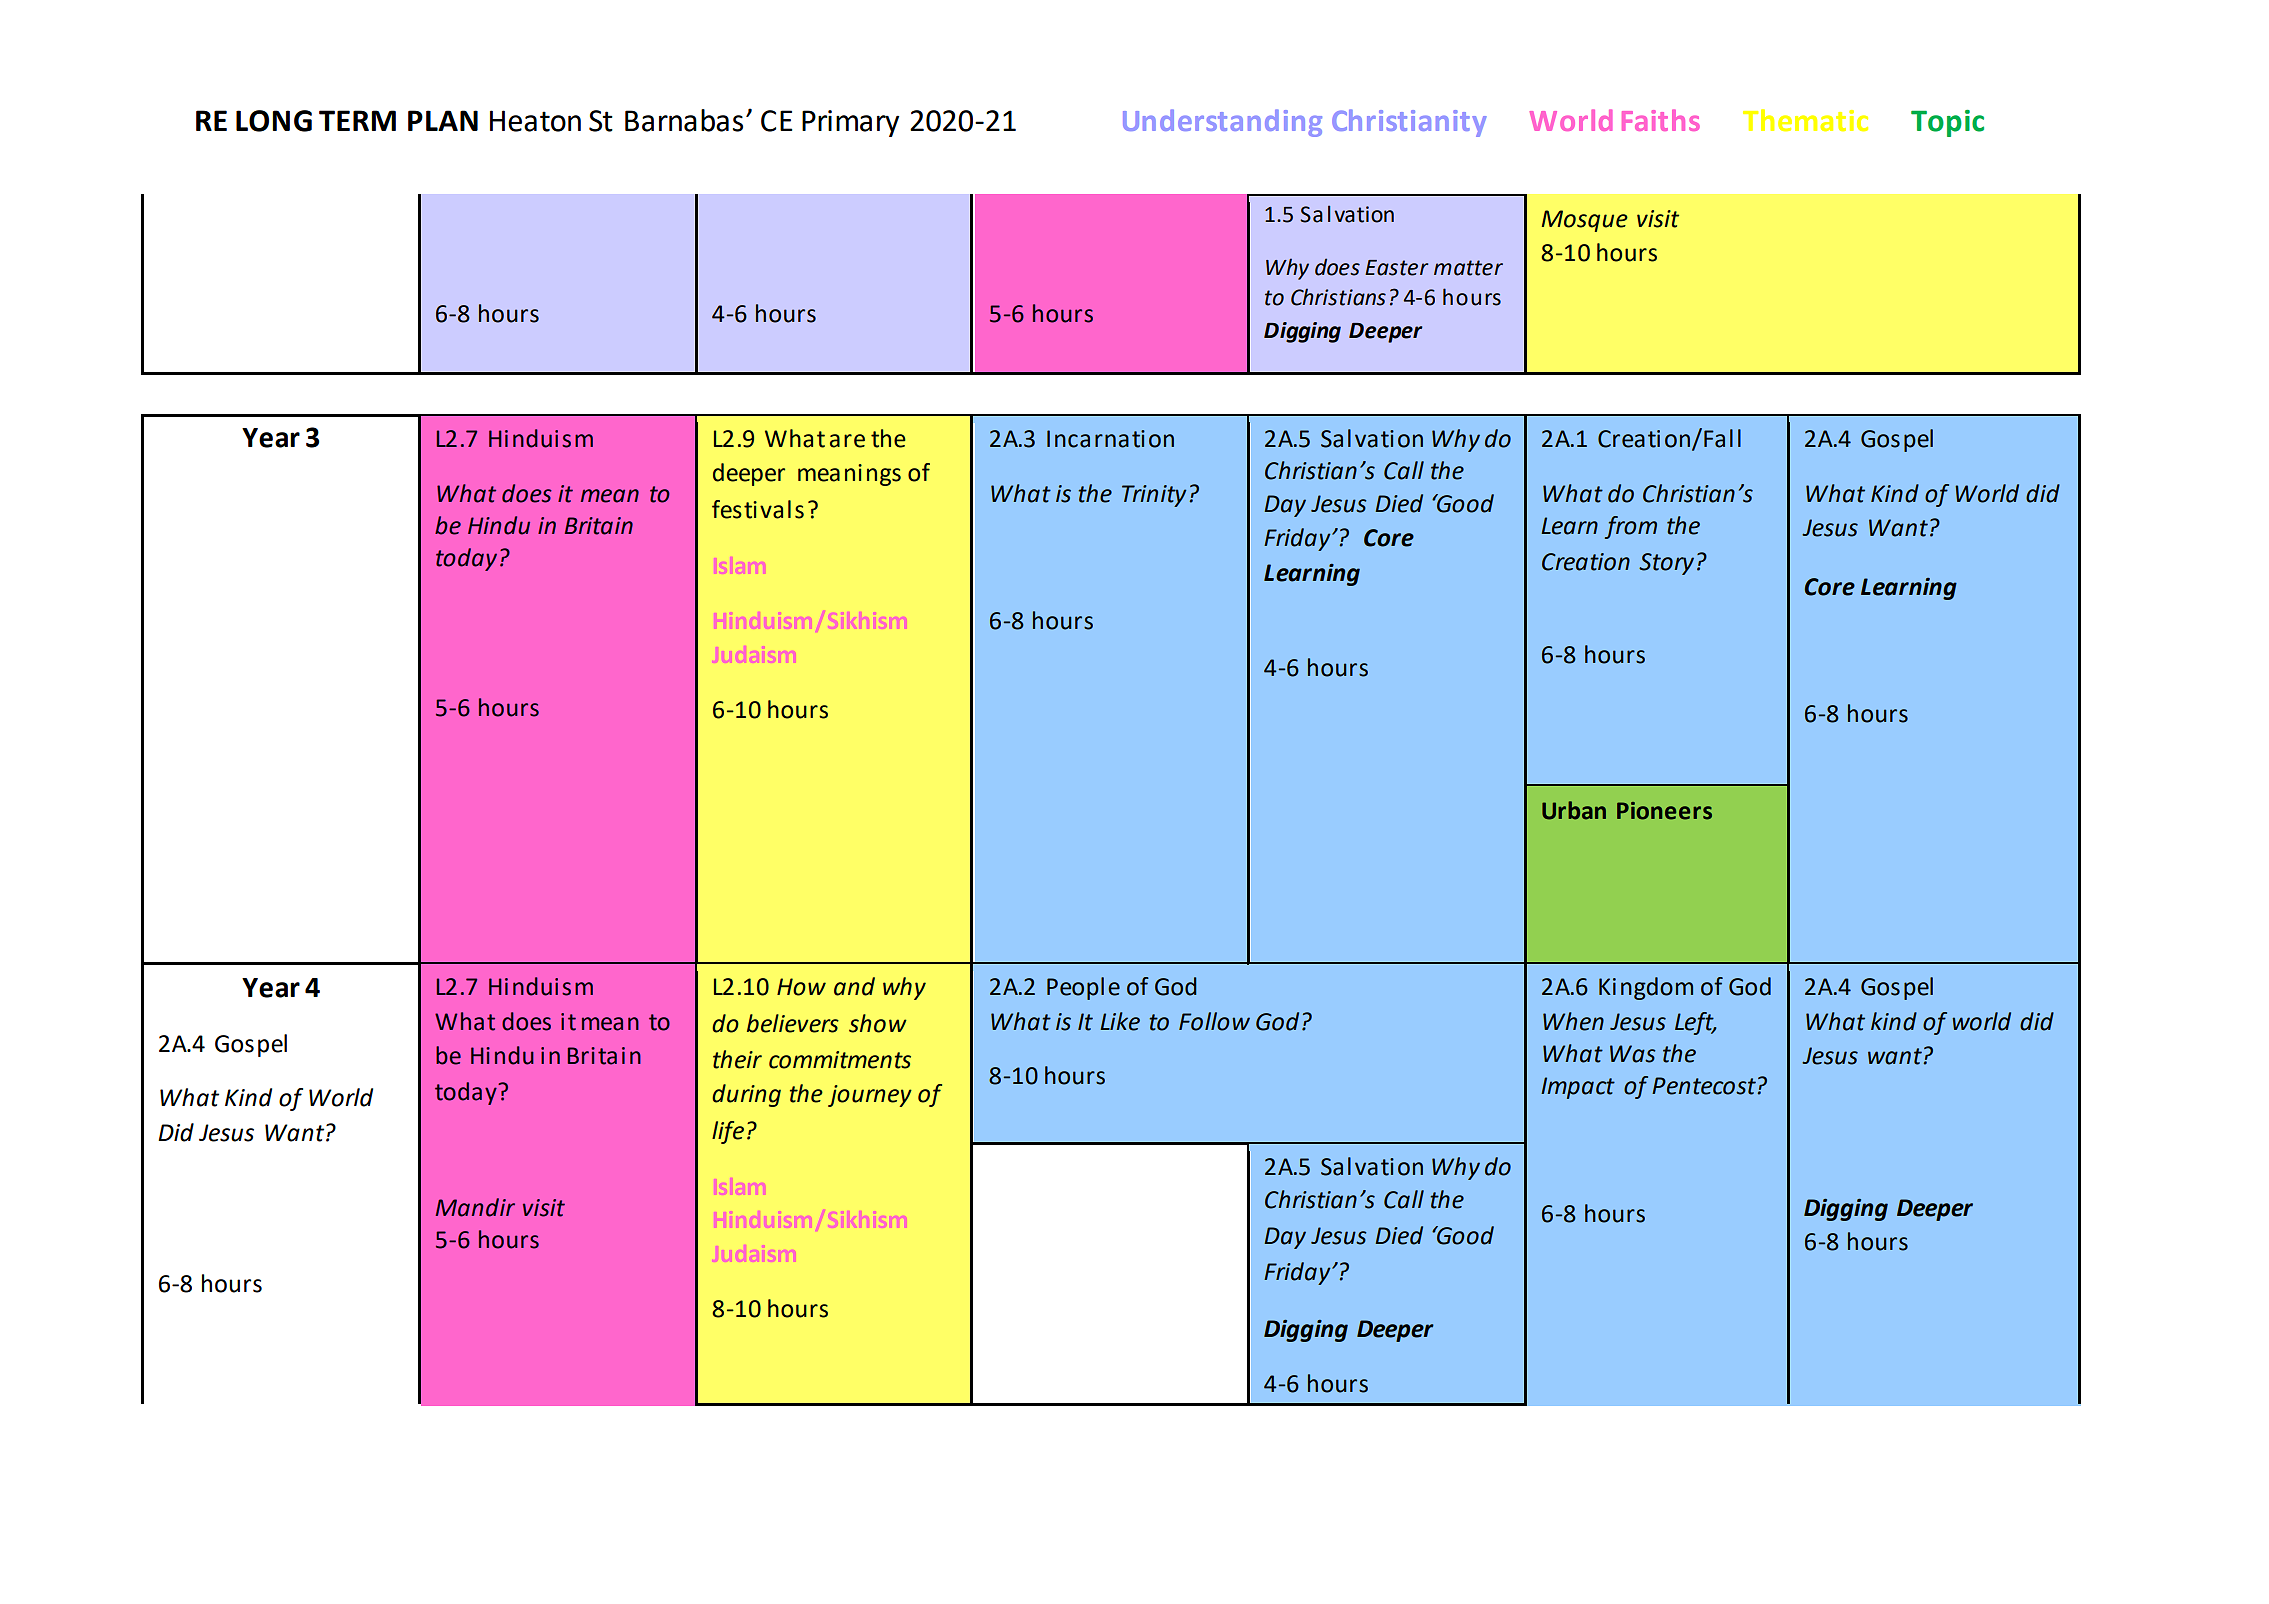 This document has width=2269, height=1604. What do you see at coordinates (1154, 496) in the document?
I see `Trinity` at bounding box center [1154, 496].
